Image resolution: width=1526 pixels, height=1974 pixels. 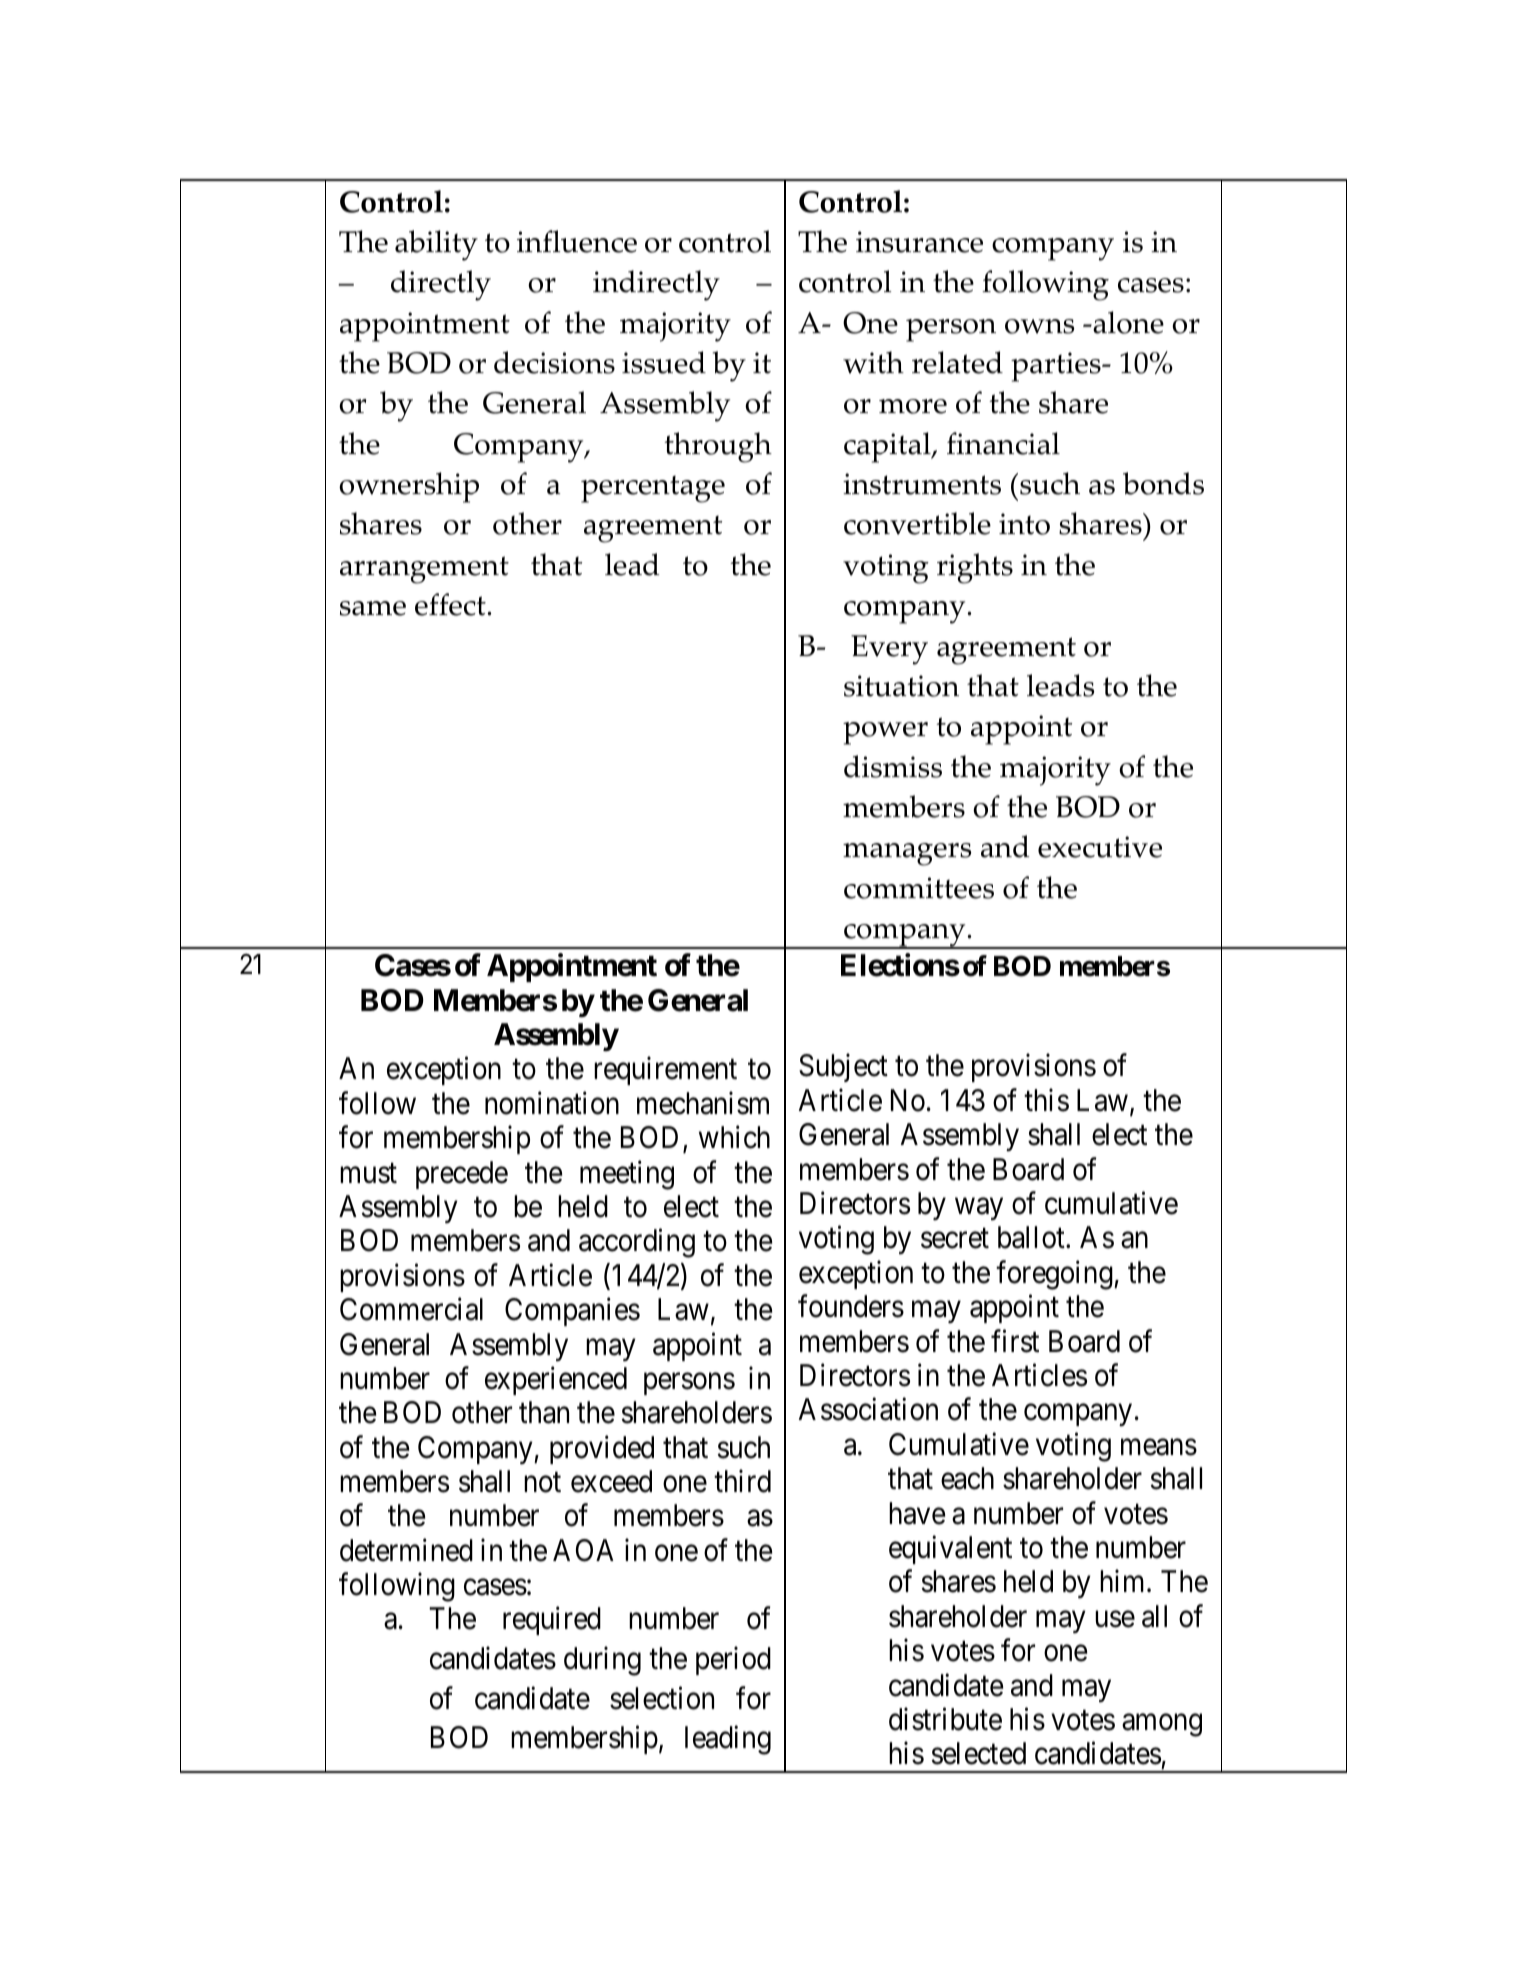 What do you see at coordinates (1032, 1237) in the screenshot?
I see `ballot` at bounding box center [1032, 1237].
